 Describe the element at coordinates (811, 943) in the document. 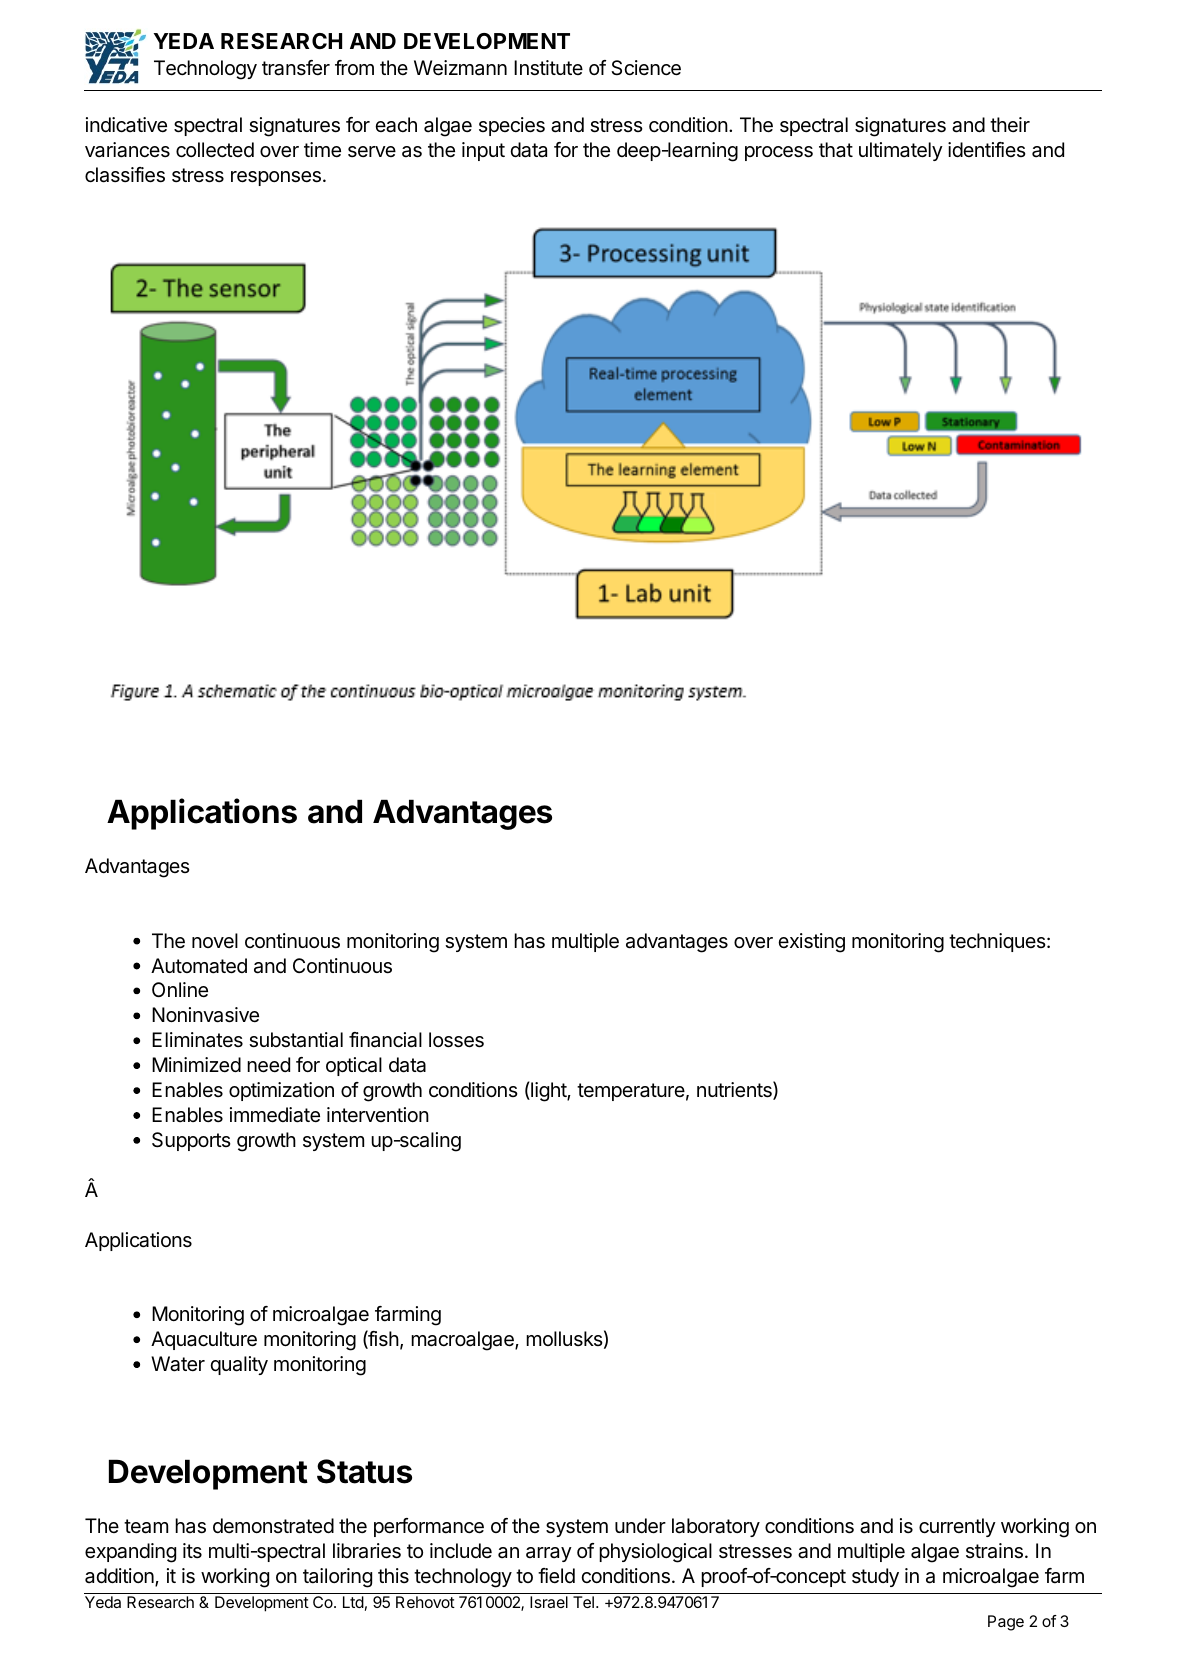

I see `existing` at that location.
